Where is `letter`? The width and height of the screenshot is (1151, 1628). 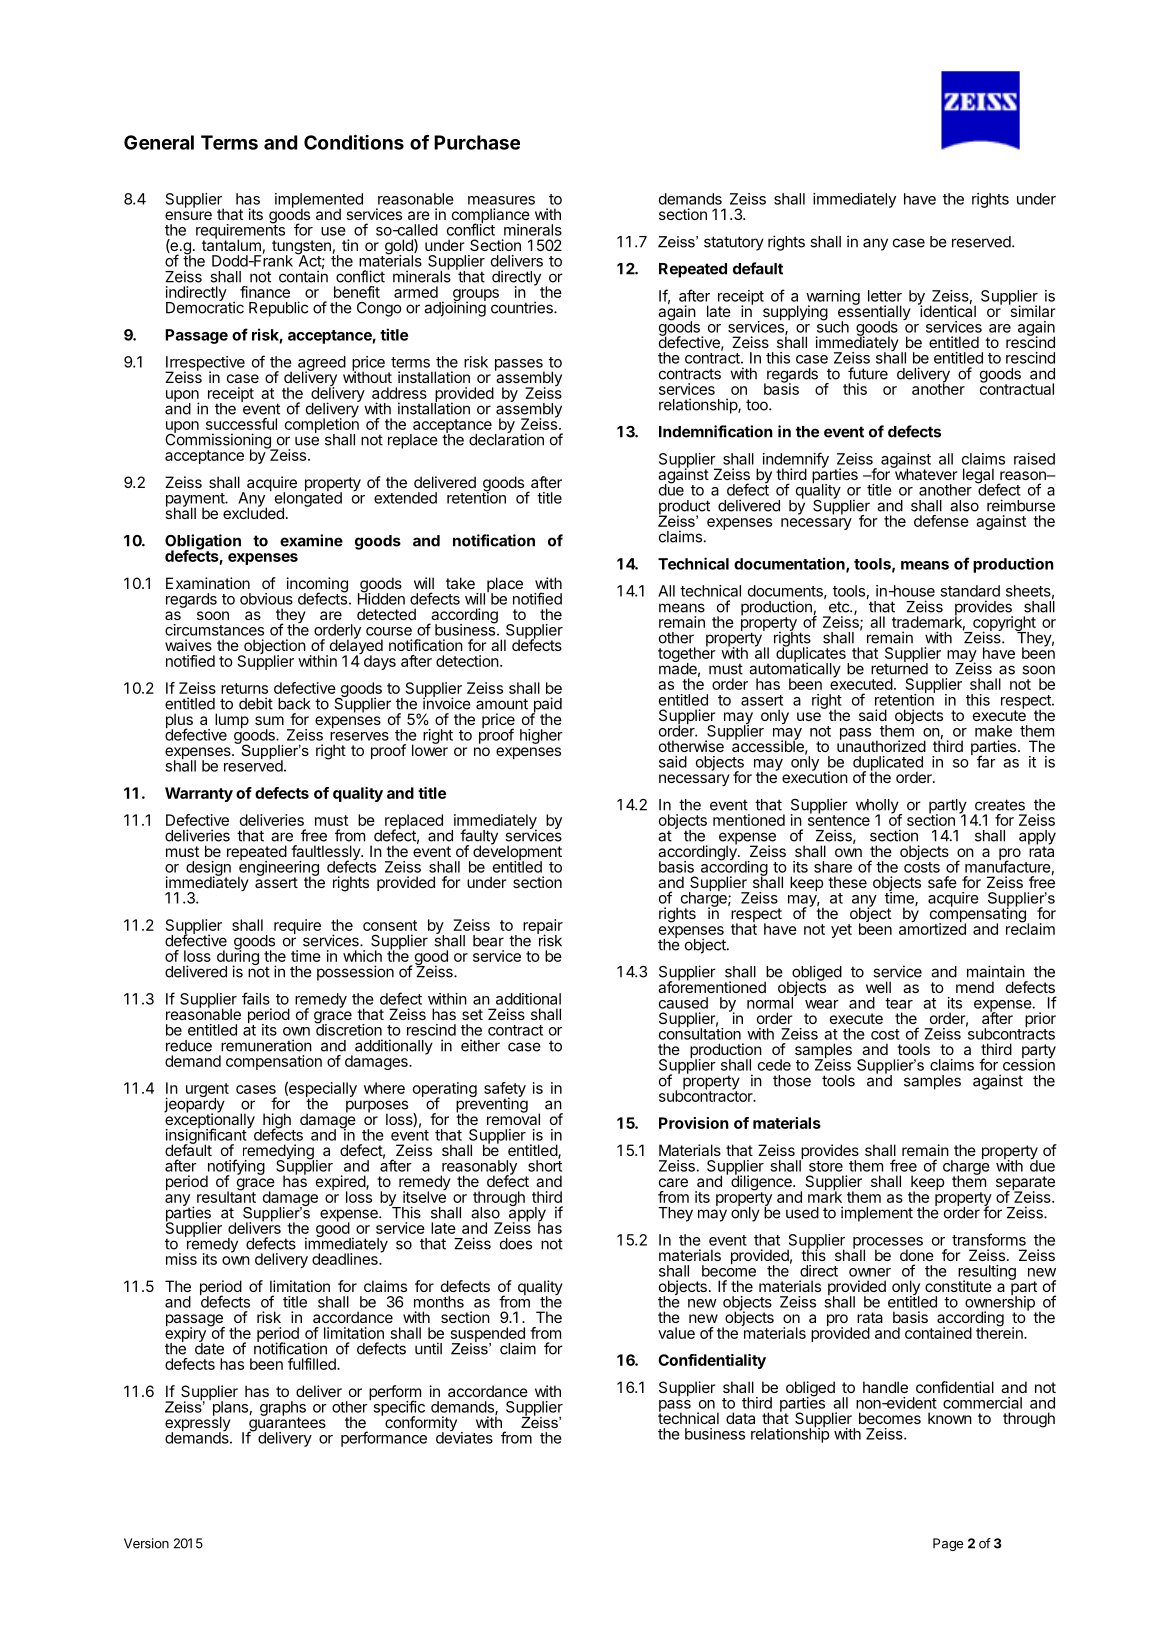 letter is located at coordinates (885, 296).
